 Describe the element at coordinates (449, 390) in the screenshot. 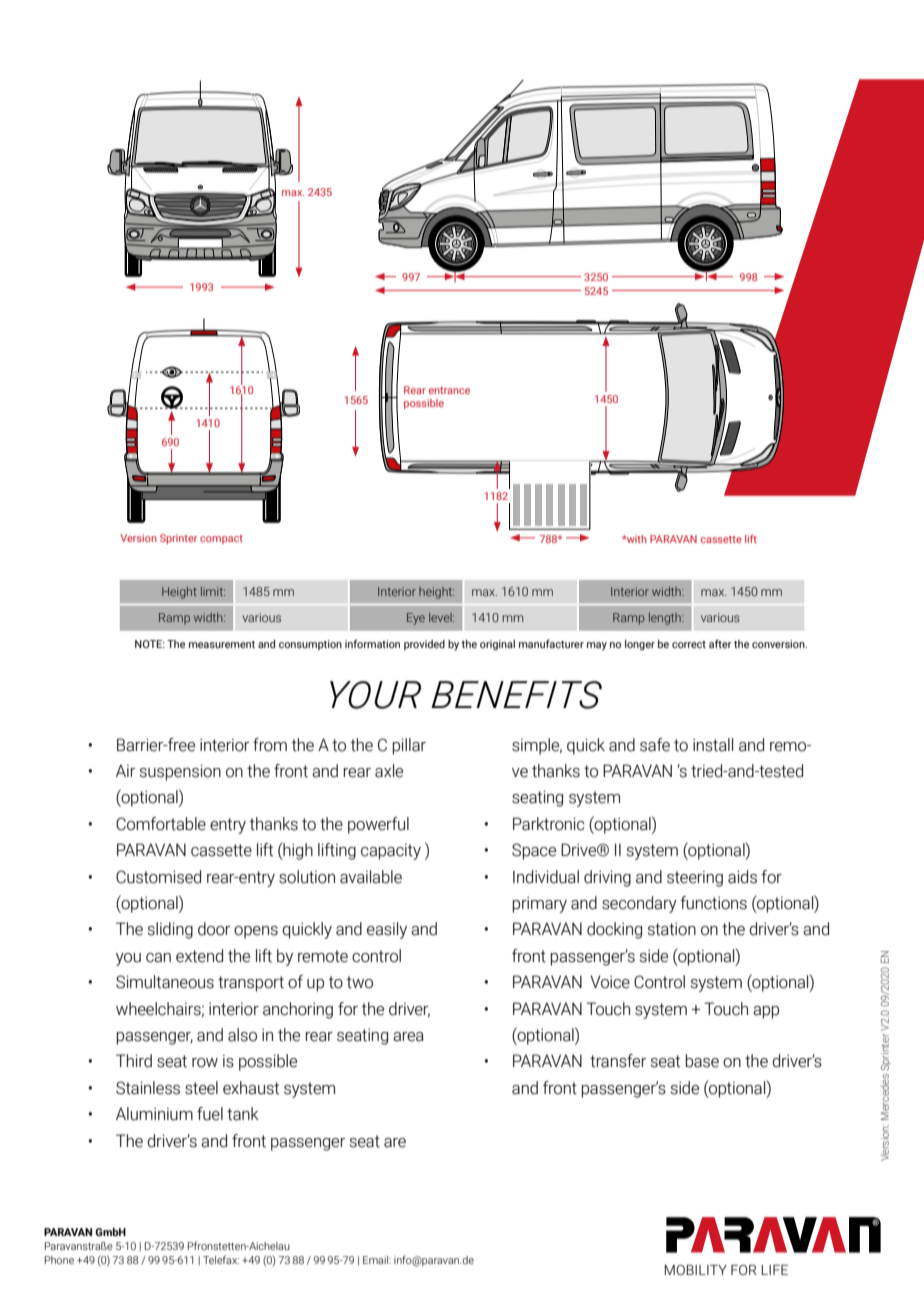

I see `entrance` at that location.
